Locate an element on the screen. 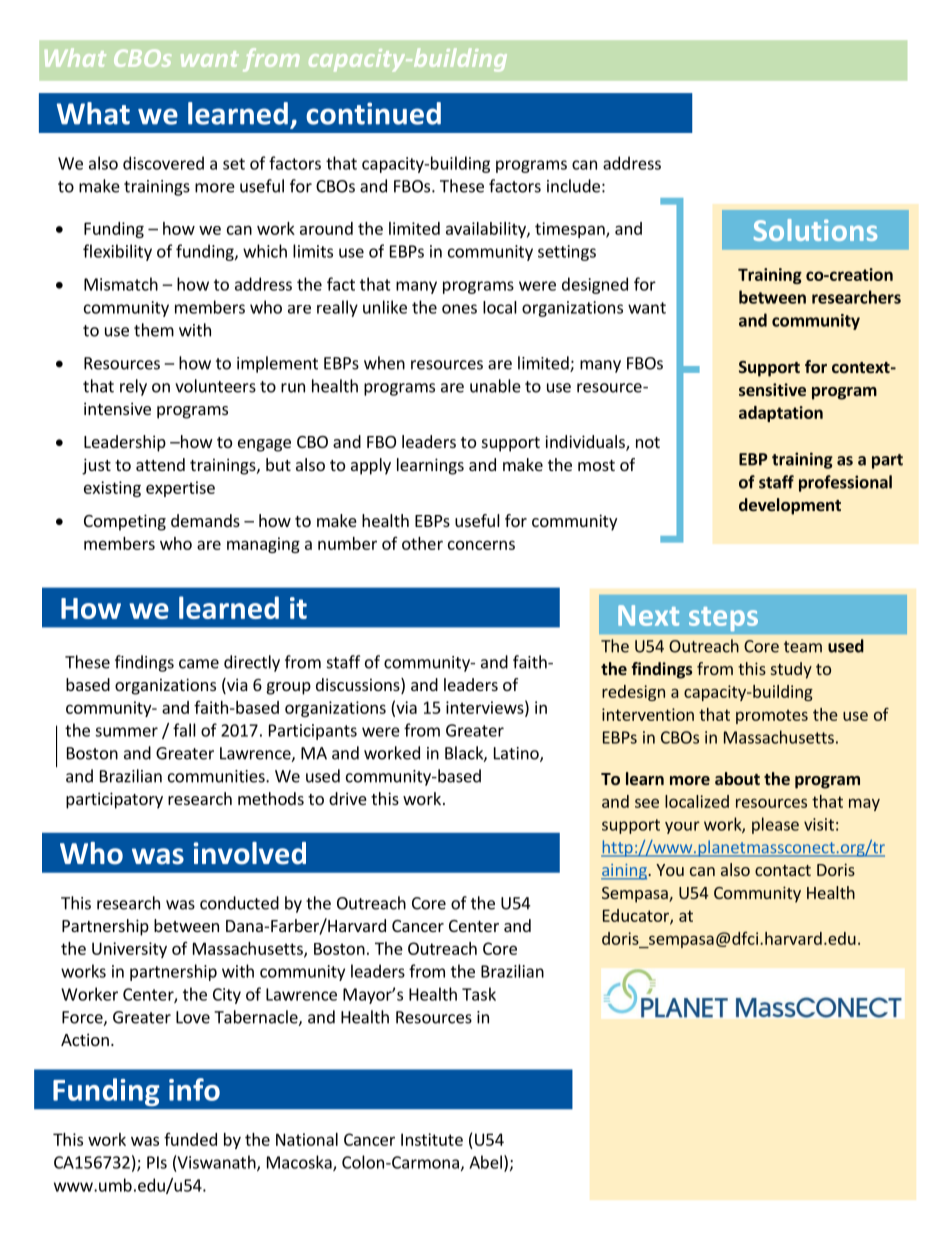  Abel is located at coordinates (485, 1162).
